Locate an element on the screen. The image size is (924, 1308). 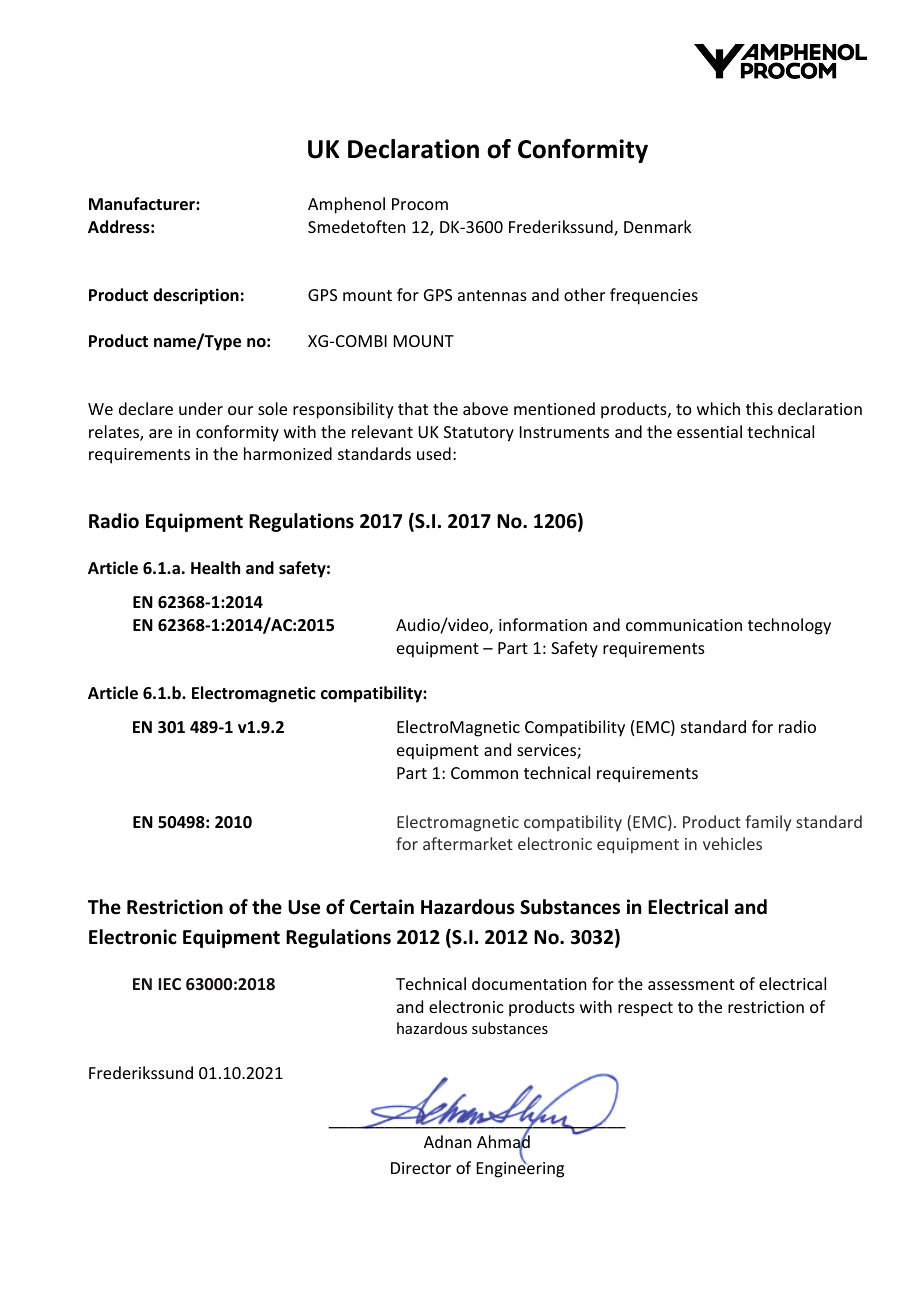
antennas is located at coordinates (492, 295).
